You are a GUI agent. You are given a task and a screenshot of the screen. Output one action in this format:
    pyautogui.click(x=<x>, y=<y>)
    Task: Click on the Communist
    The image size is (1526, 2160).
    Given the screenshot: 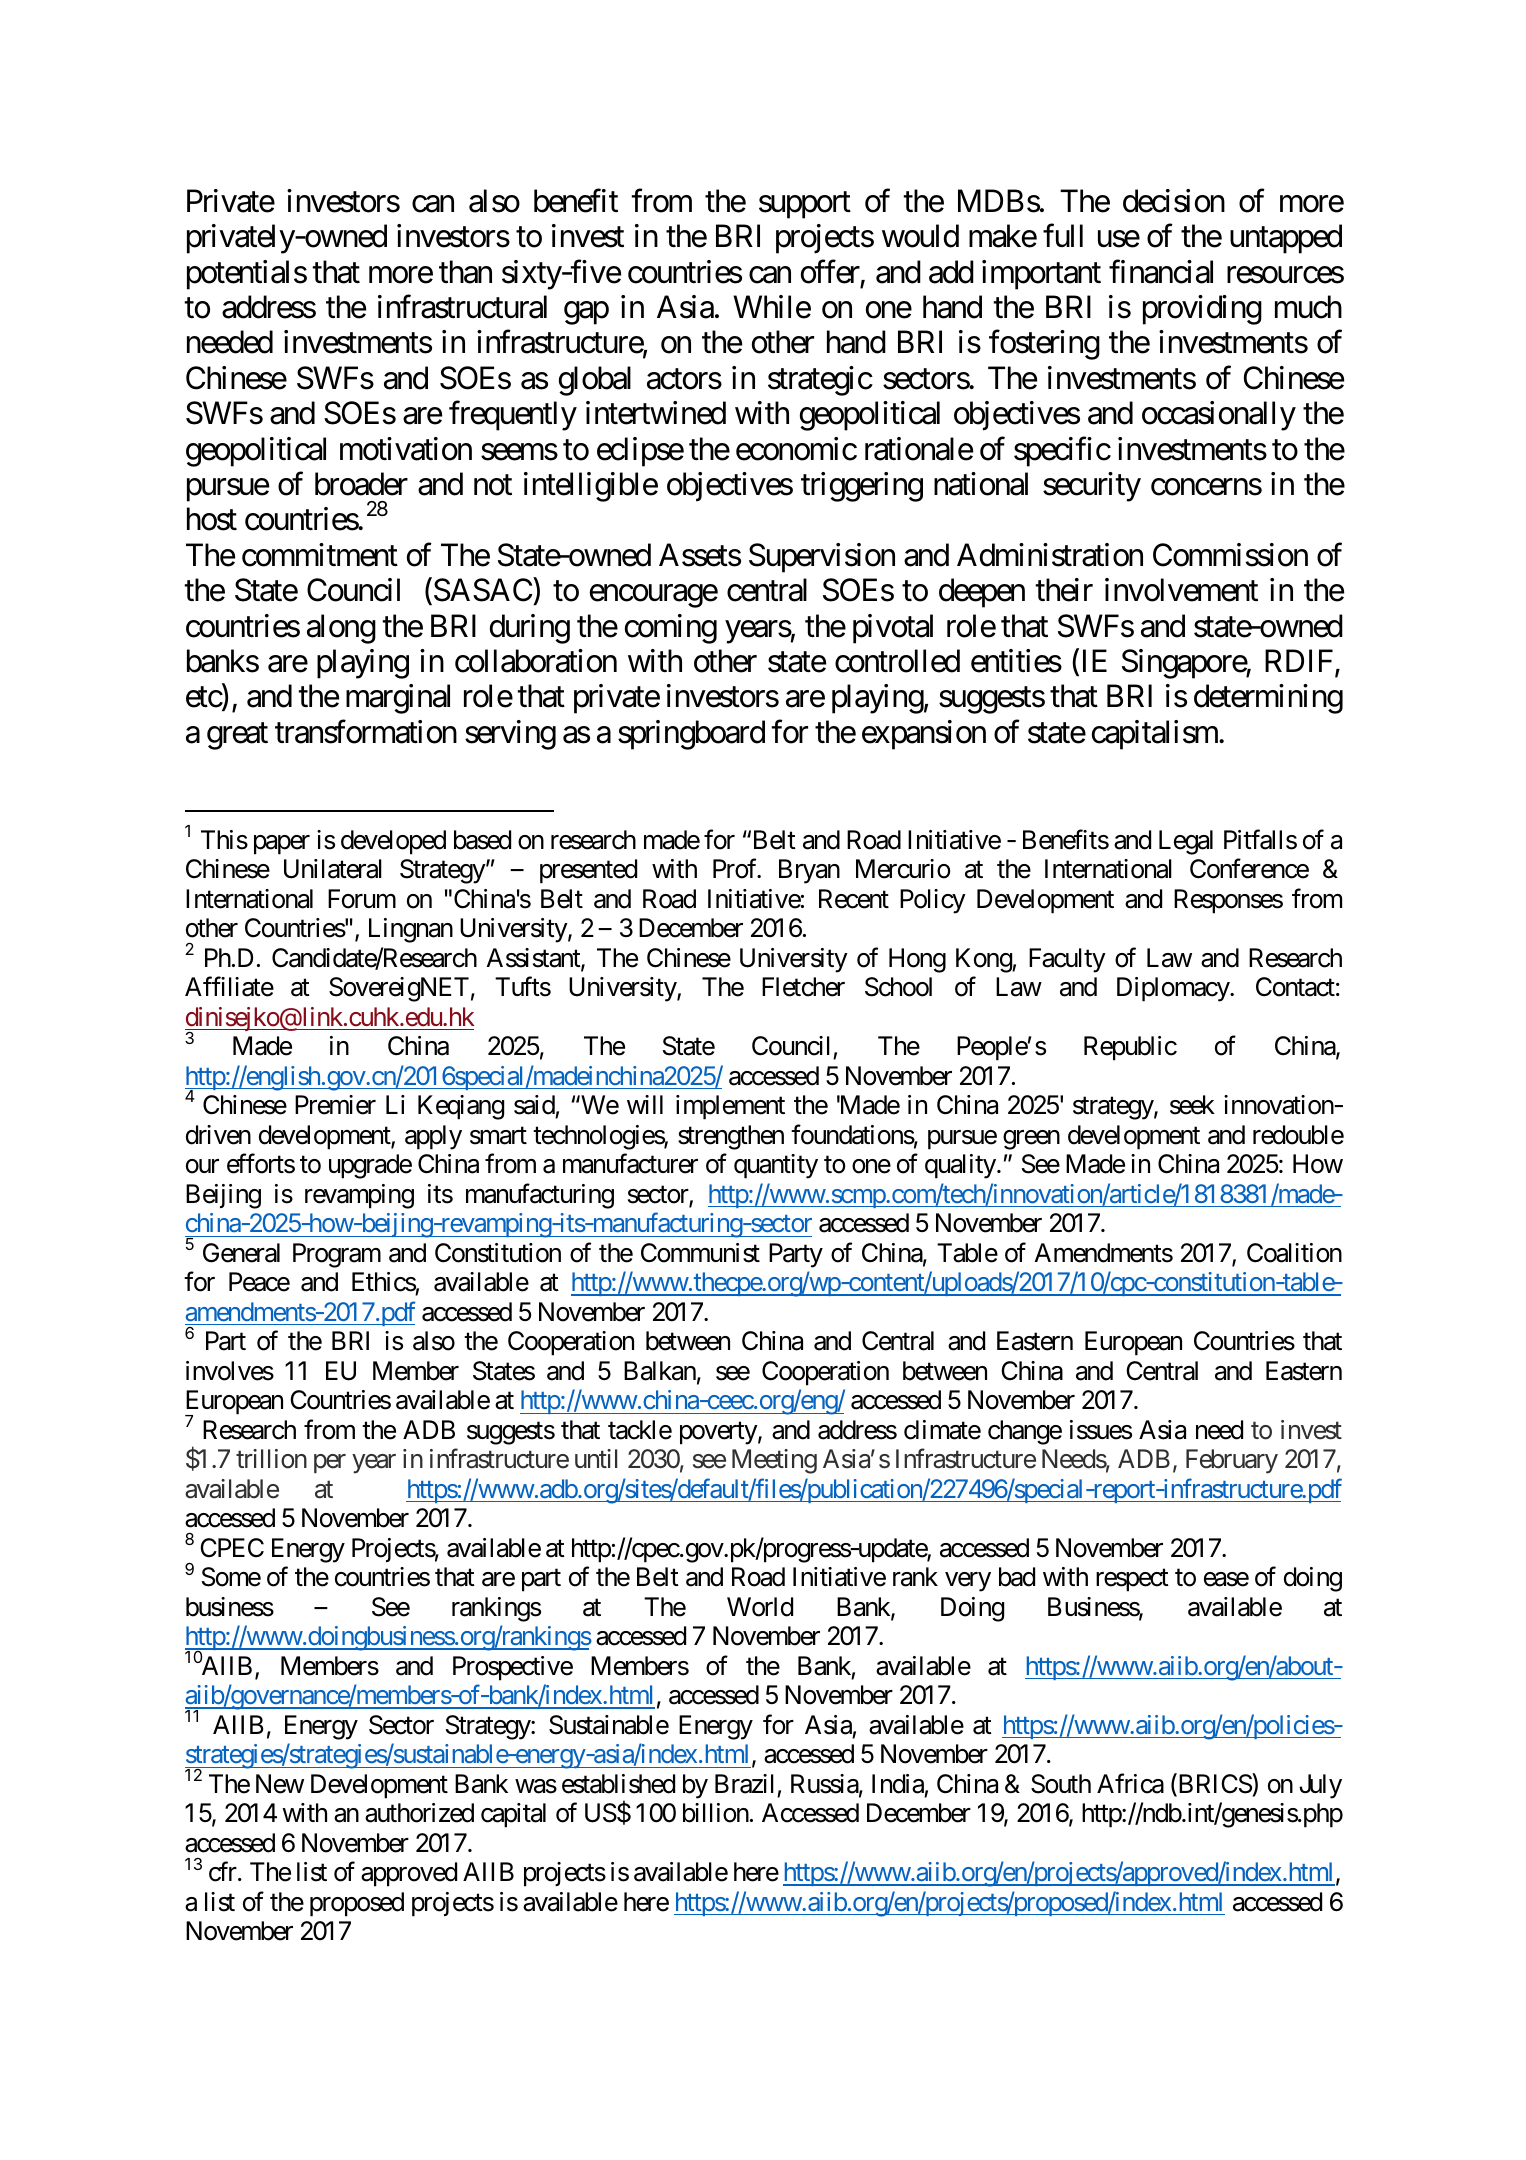 What is the action you would take?
    pyautogui.click(x=700, y=1253)
